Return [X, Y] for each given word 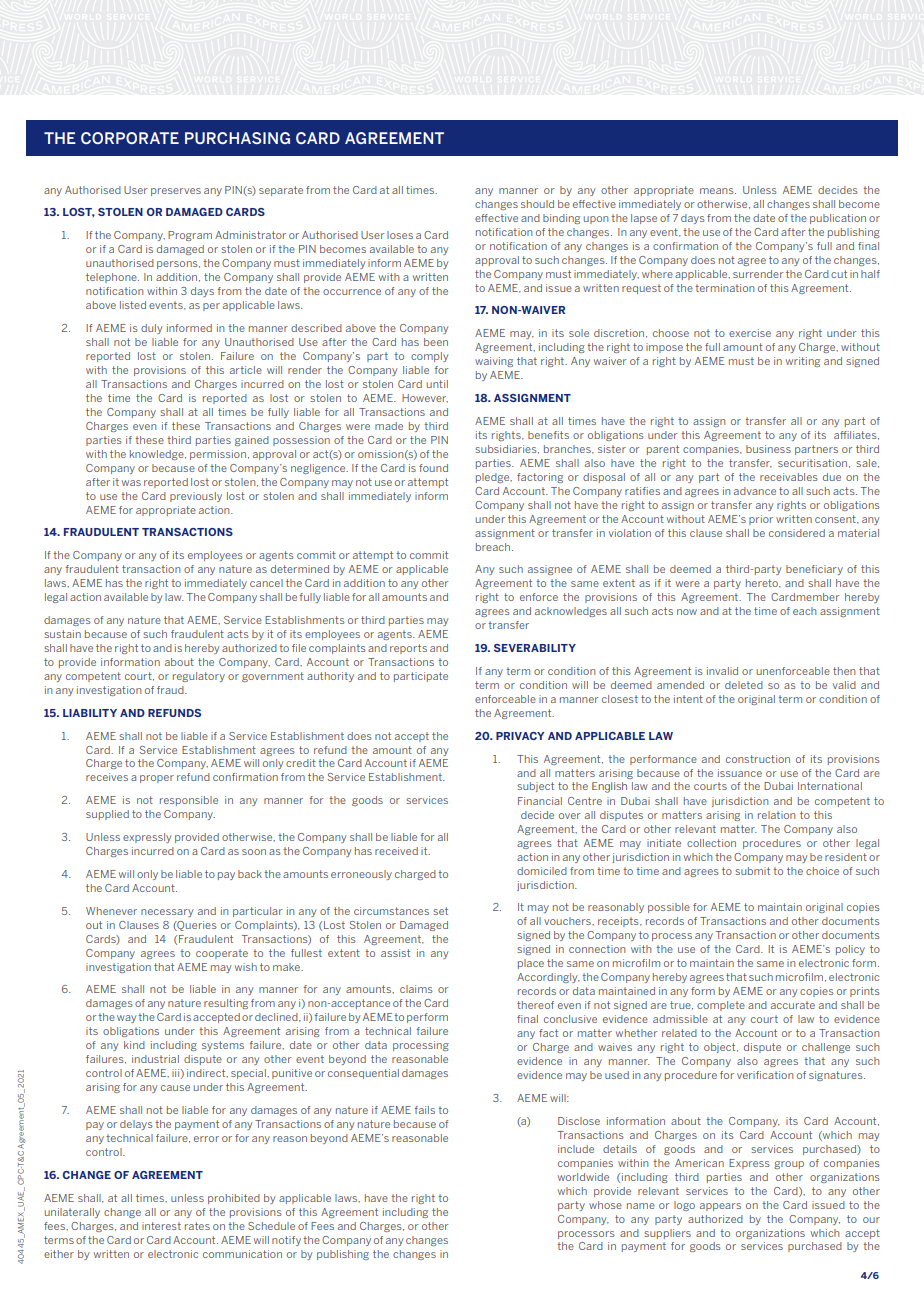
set [440, 911]
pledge [494, 478]
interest [161, 1226]
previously [196, 497]
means [718, 191]
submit [752, 871]
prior [761, 520]
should [537, 204]
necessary [167, 913]
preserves [176, 192]
